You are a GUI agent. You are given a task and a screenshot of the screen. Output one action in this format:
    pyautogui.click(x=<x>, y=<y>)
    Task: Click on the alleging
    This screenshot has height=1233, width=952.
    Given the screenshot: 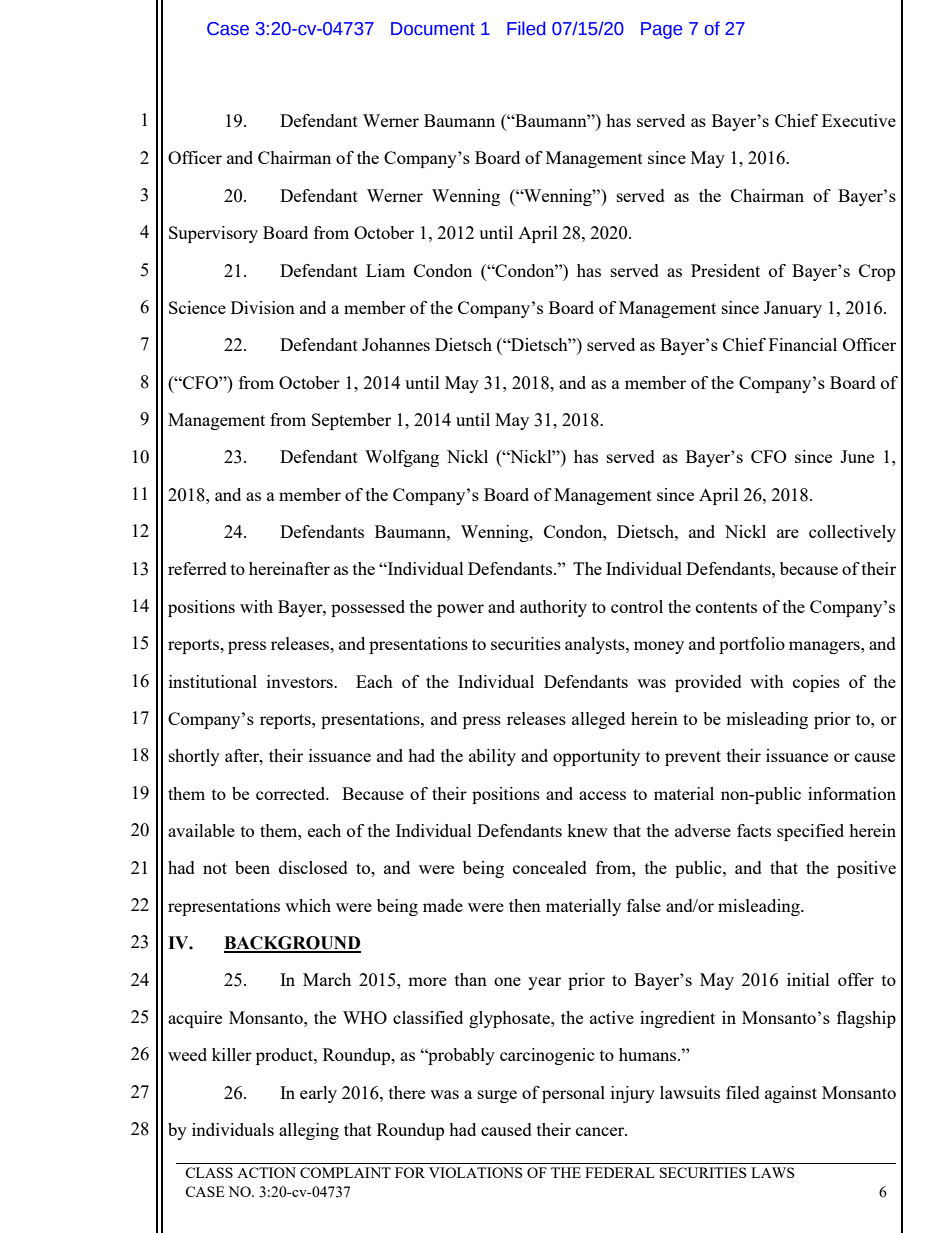 What is the action you would take?
    pyautogui.click(x=309, y=1131)
